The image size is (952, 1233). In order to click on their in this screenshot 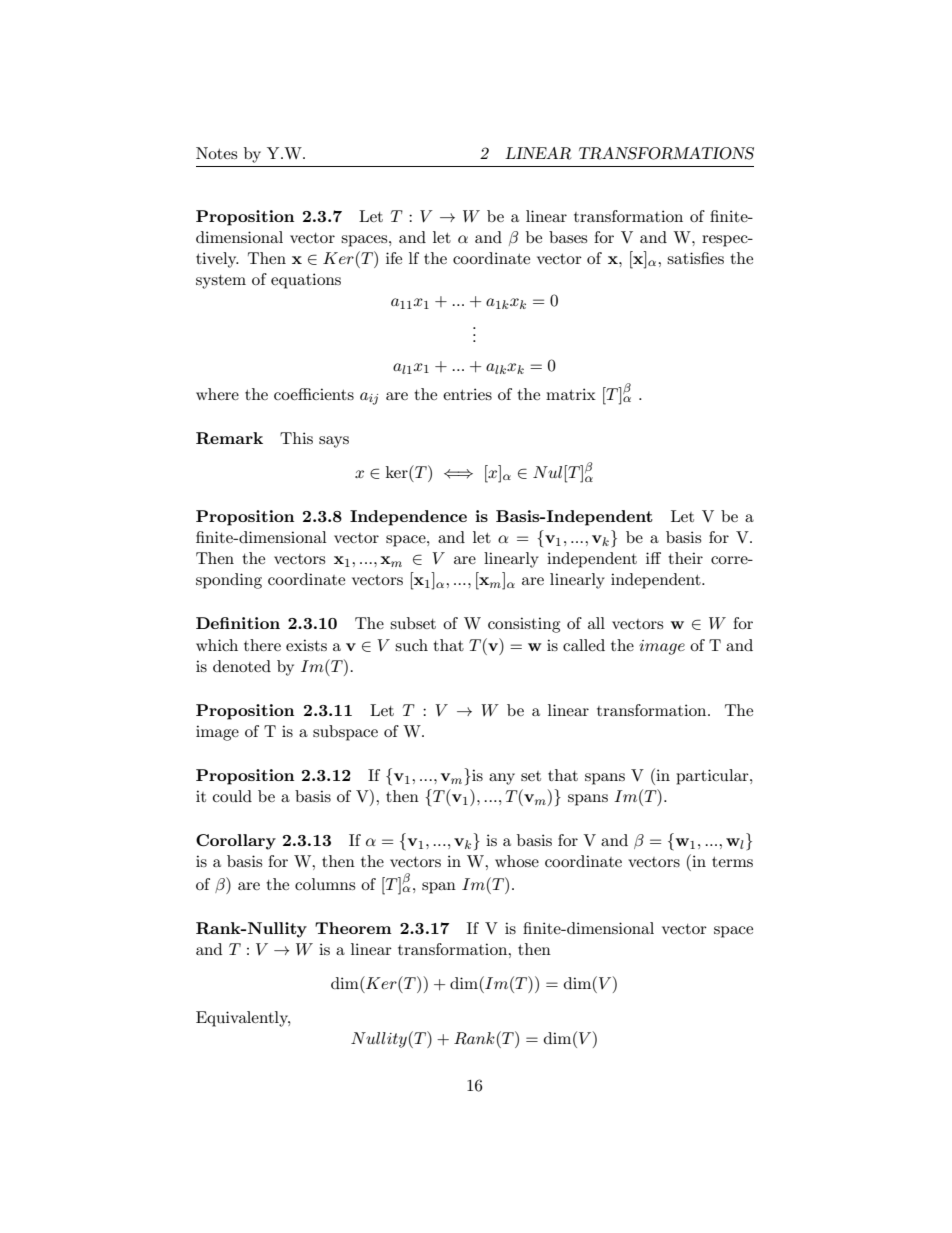, I will do `click(685, 558)`.
